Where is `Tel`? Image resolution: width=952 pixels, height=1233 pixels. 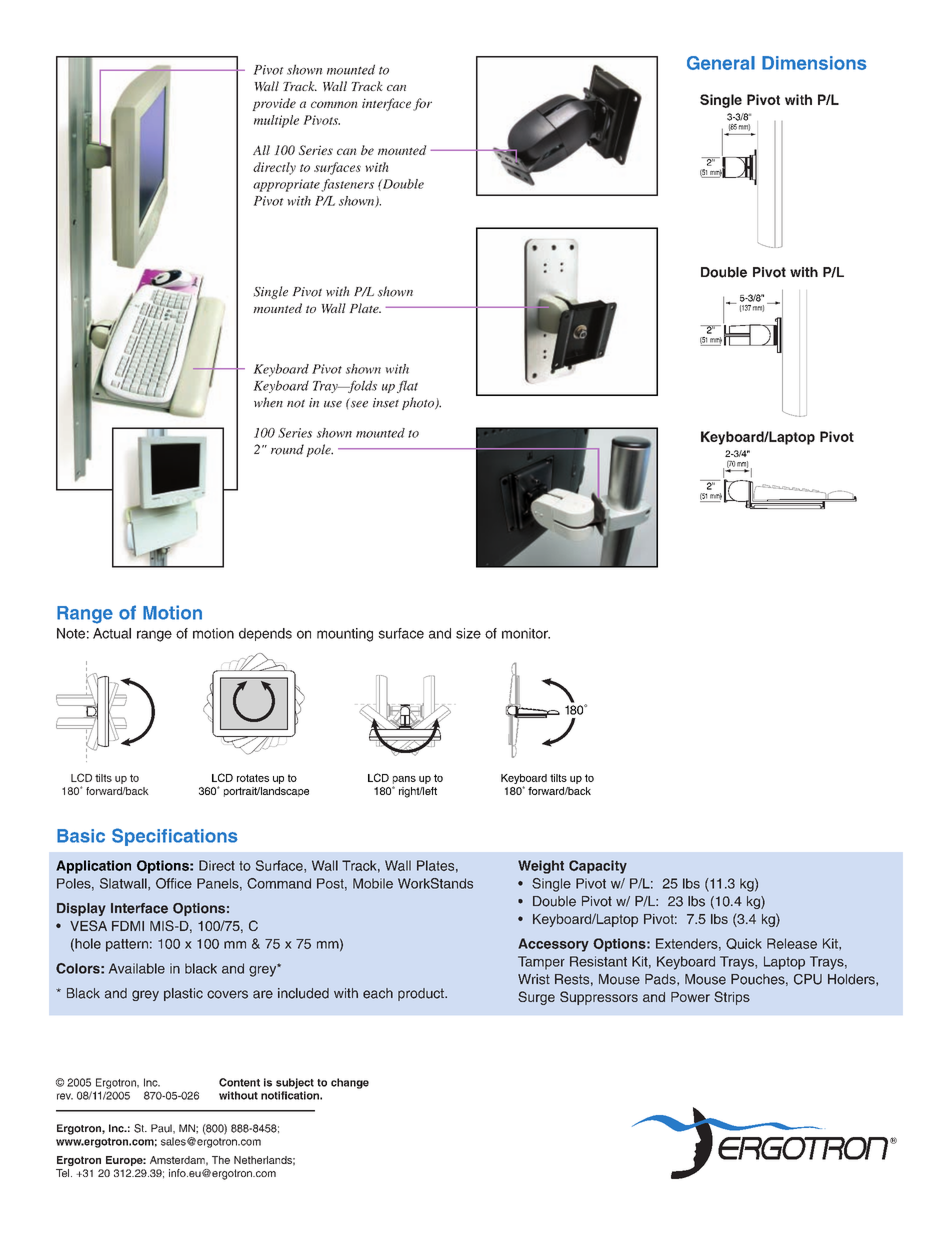
Tel is located at coordinates (64, 1173).
